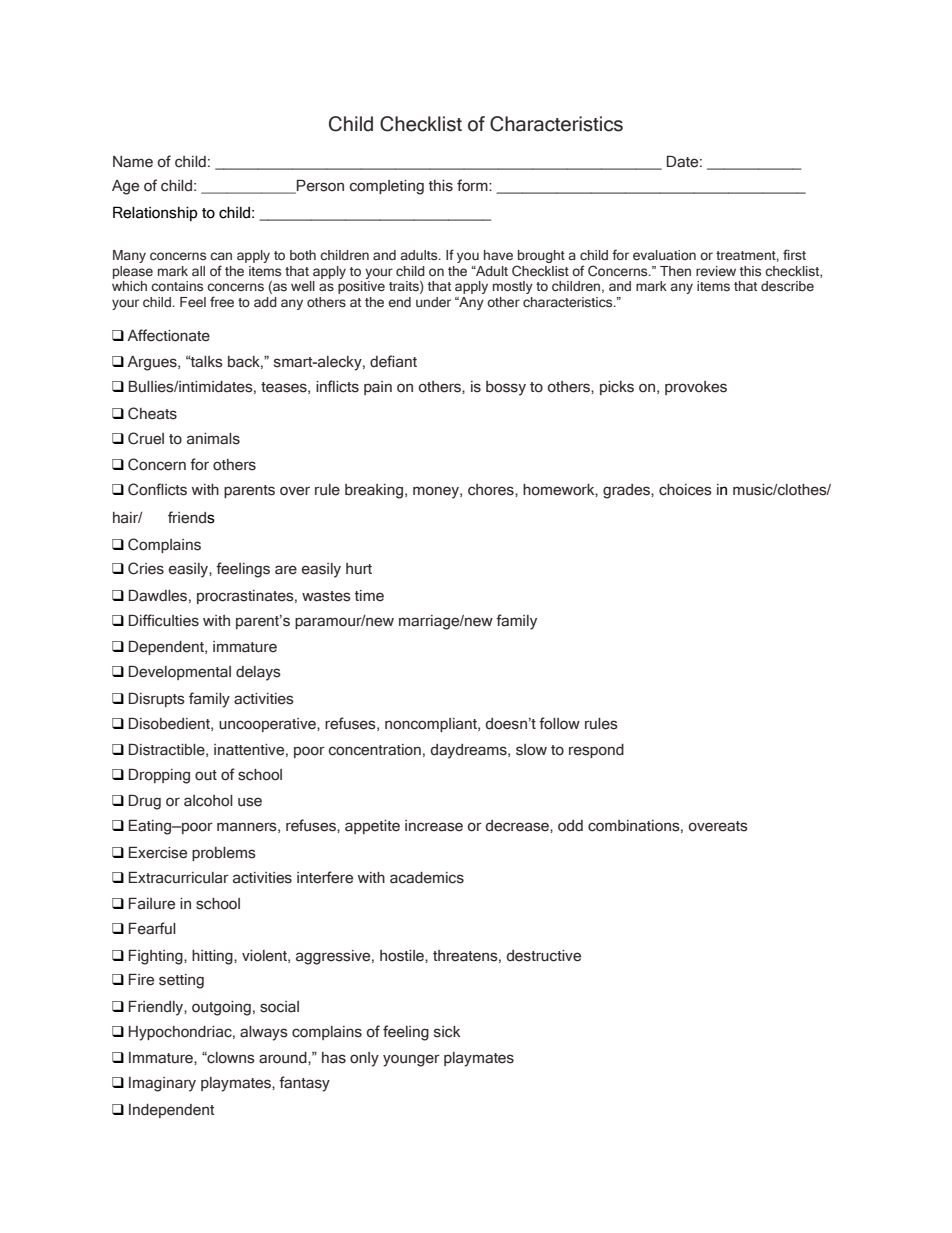  I want to click on sick, so click(447, 1032).
